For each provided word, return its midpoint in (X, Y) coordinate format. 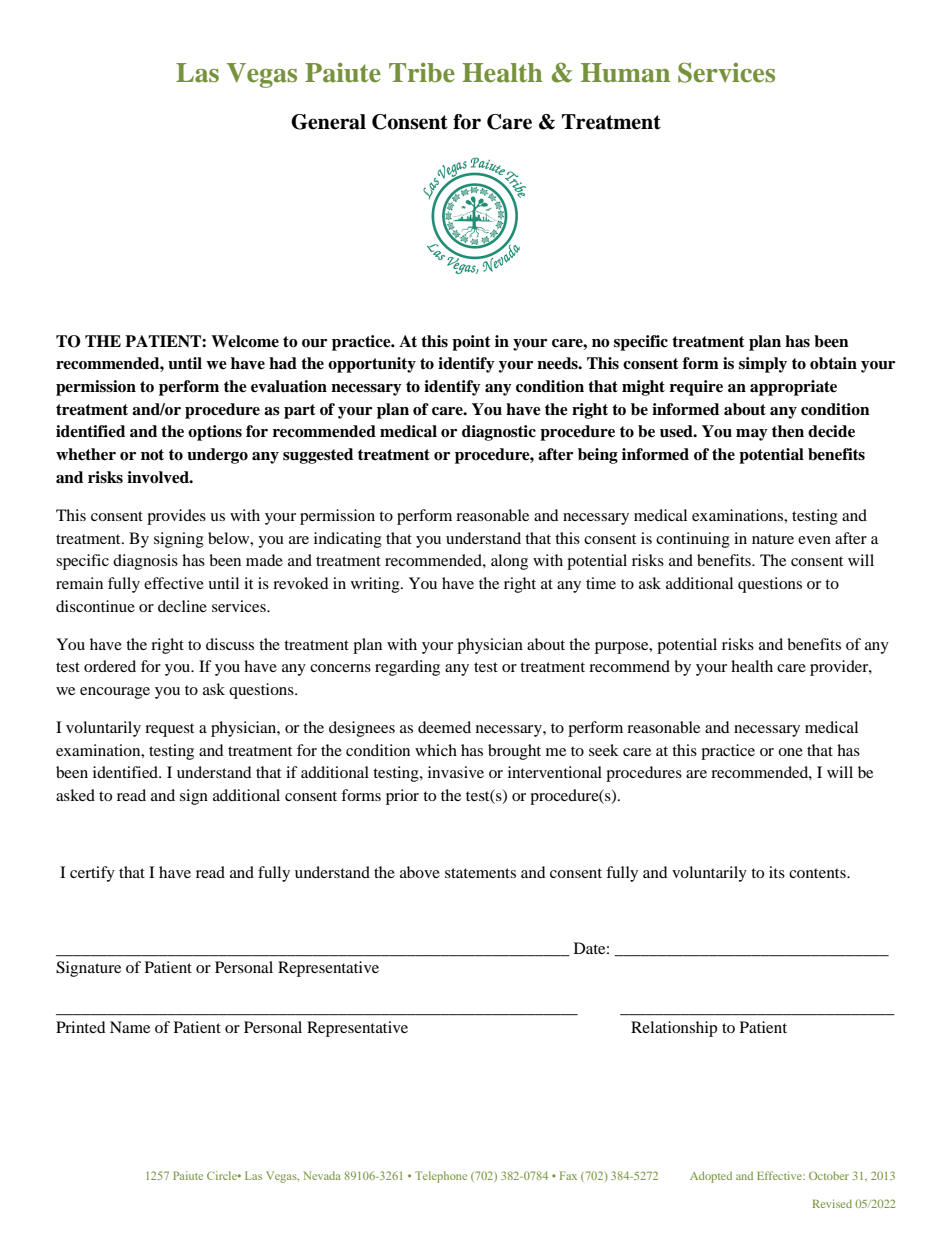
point (471, 343)
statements (480, 873)
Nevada (322, 1175)
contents (818, 873)
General (328, 122)
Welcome (245, 341)
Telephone (441, 1177)
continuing (693, 540)
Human (625, 73)
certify (92, 874)
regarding (407, 668)
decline (182, 606)
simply (763, 365)
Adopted (711, 1177)
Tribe (422, 73)
